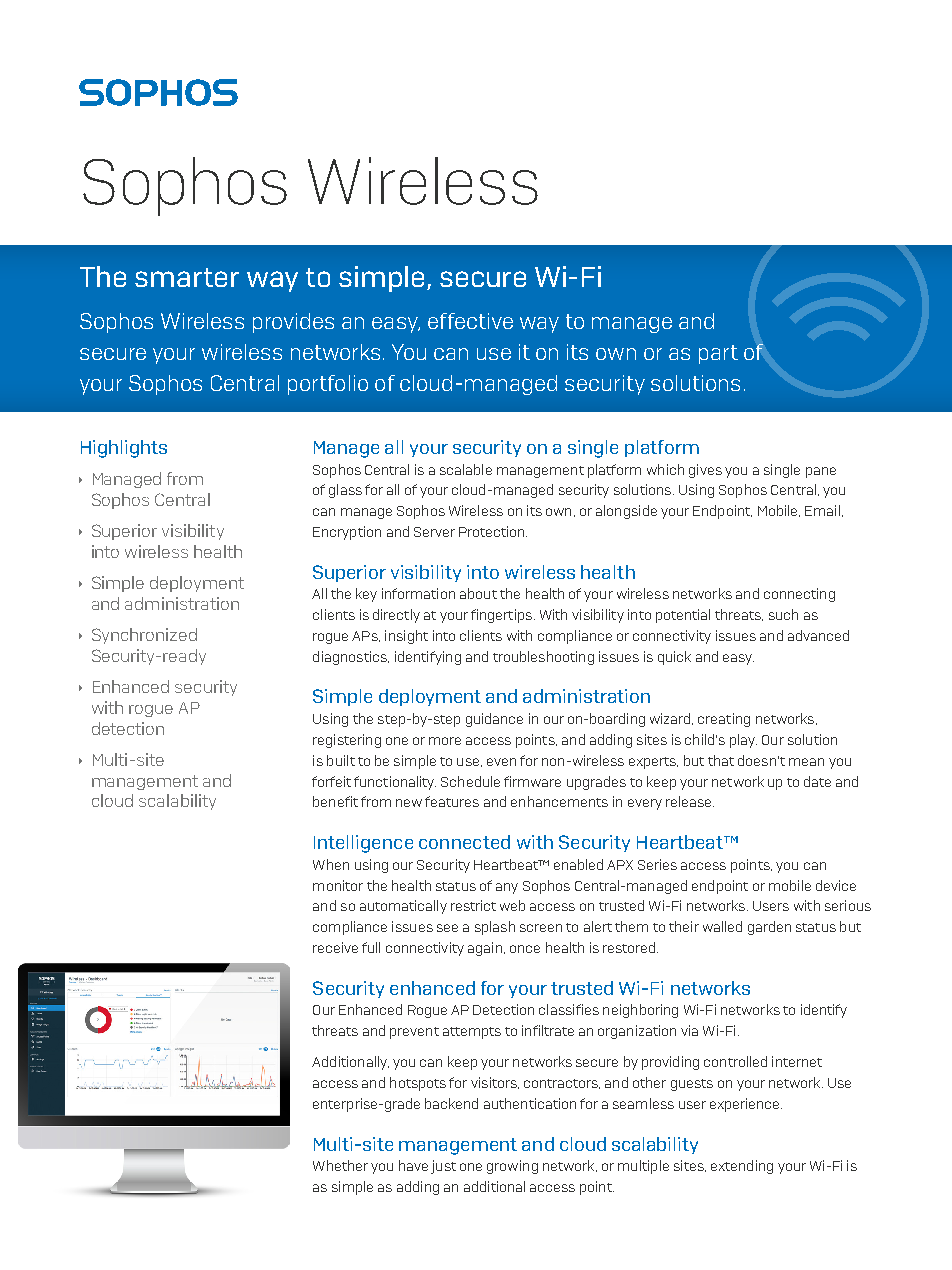 Image resolution: width=952 pixels, height=1270 pixels. Describe the element at coordinates (512, 1167) in the screenshot. I see `growing` at that location.
